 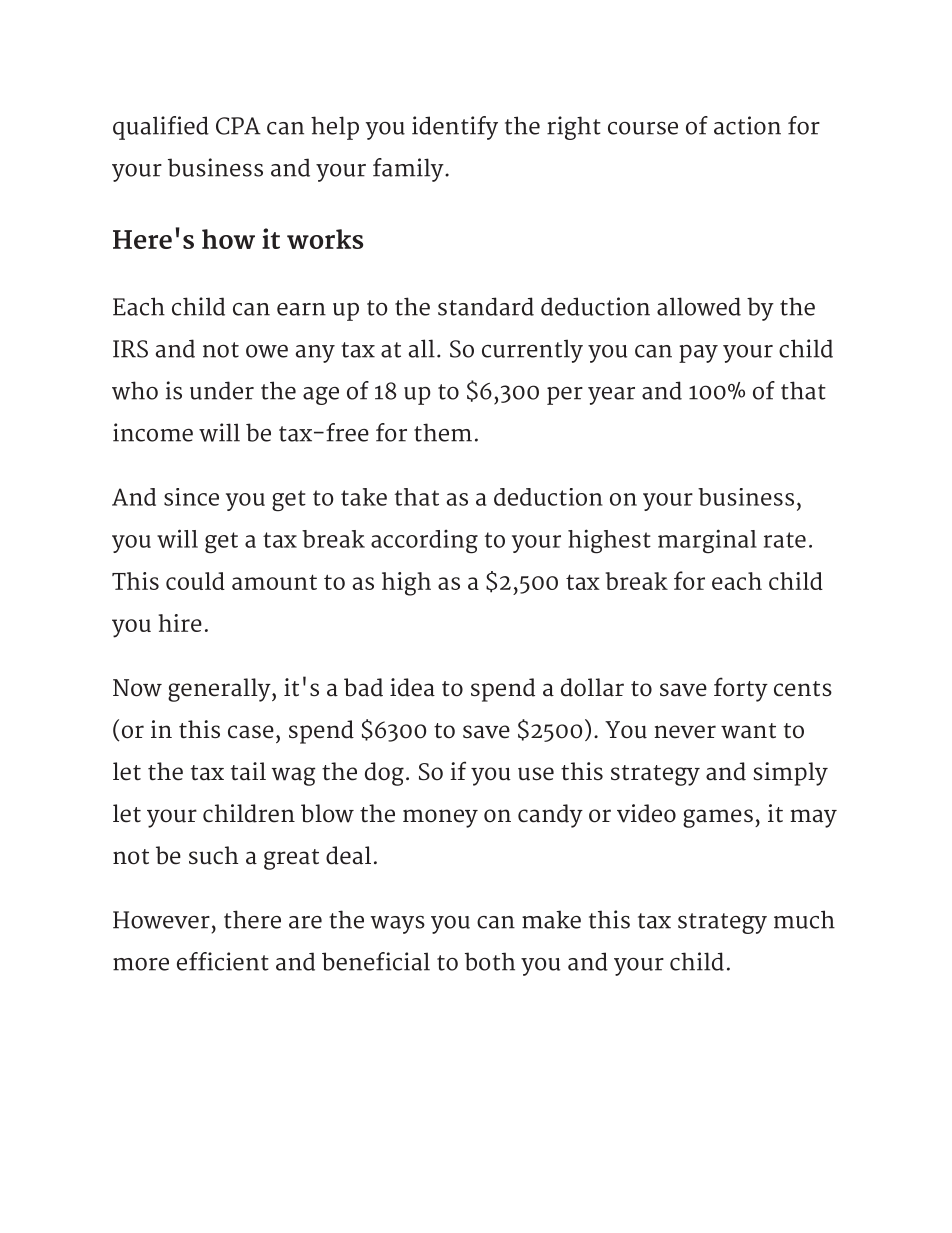 I want to click on use, so click(x=536, y=774).
